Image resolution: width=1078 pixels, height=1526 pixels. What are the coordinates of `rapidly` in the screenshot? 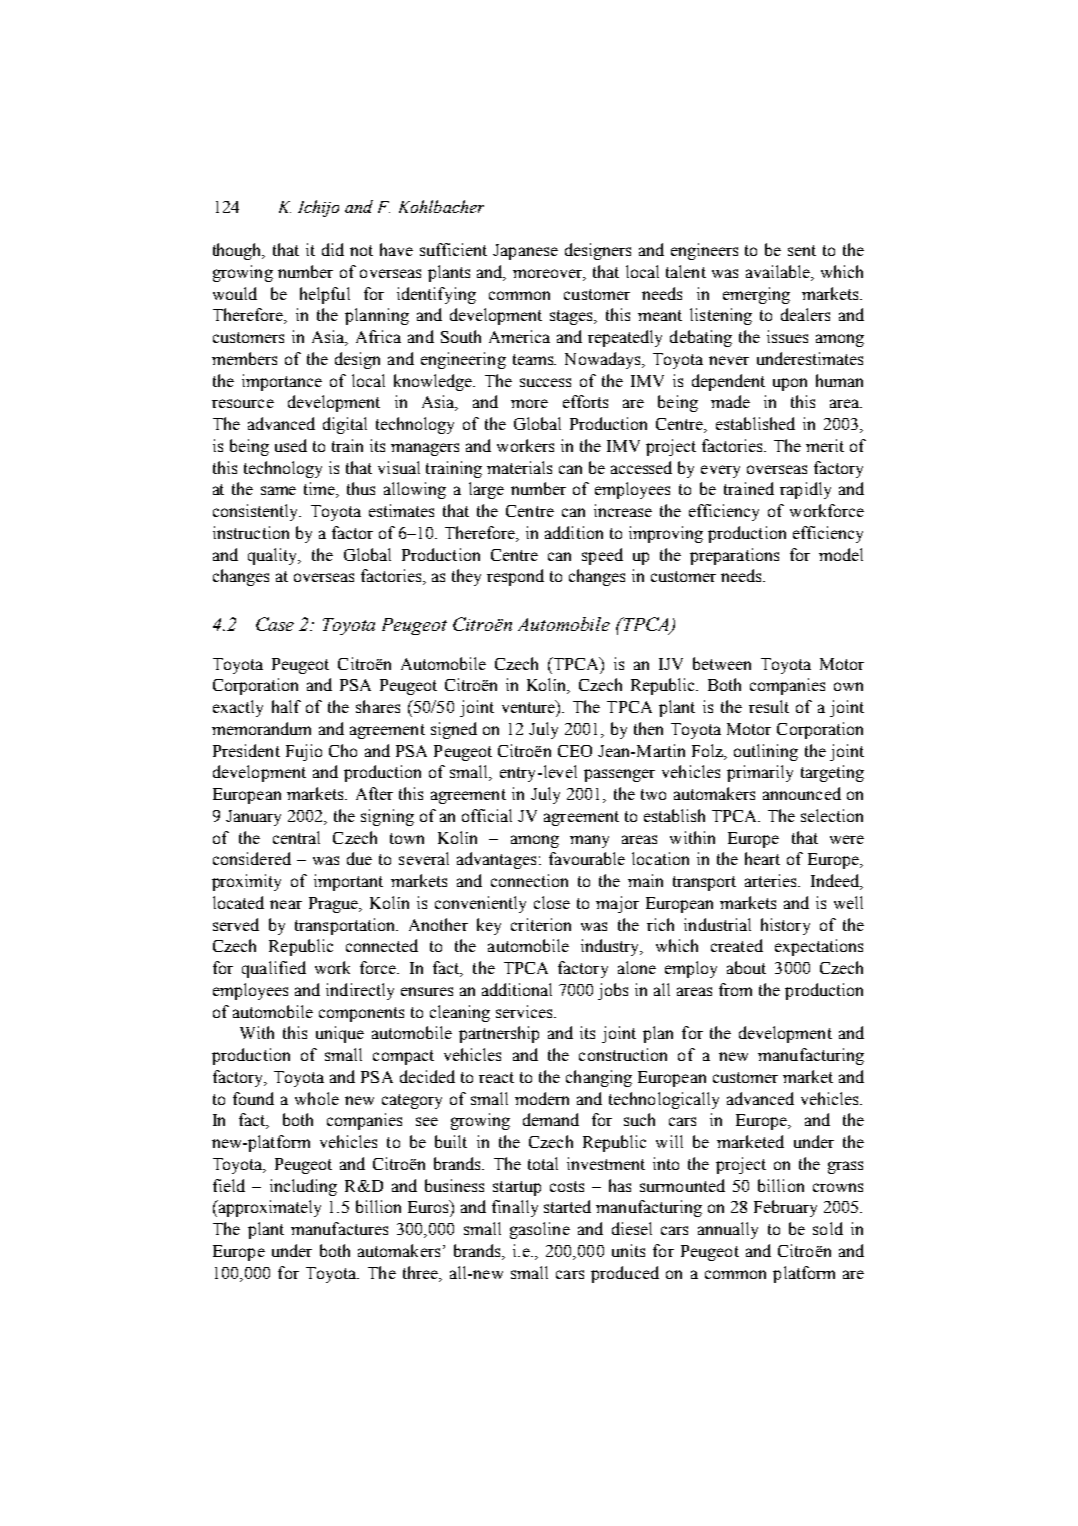 It's located at (805, 490).
